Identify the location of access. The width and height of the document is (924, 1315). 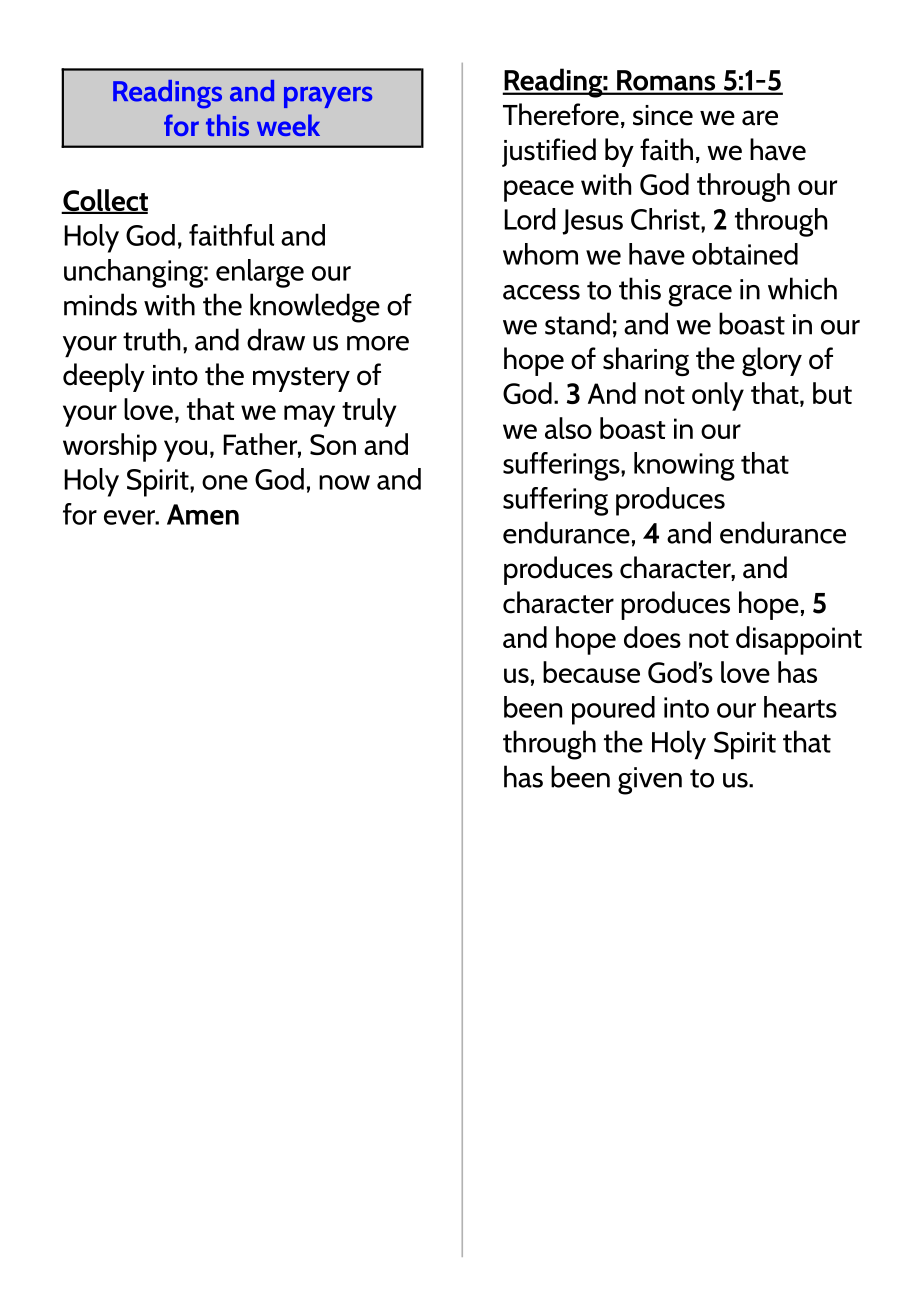
(541, 292).
